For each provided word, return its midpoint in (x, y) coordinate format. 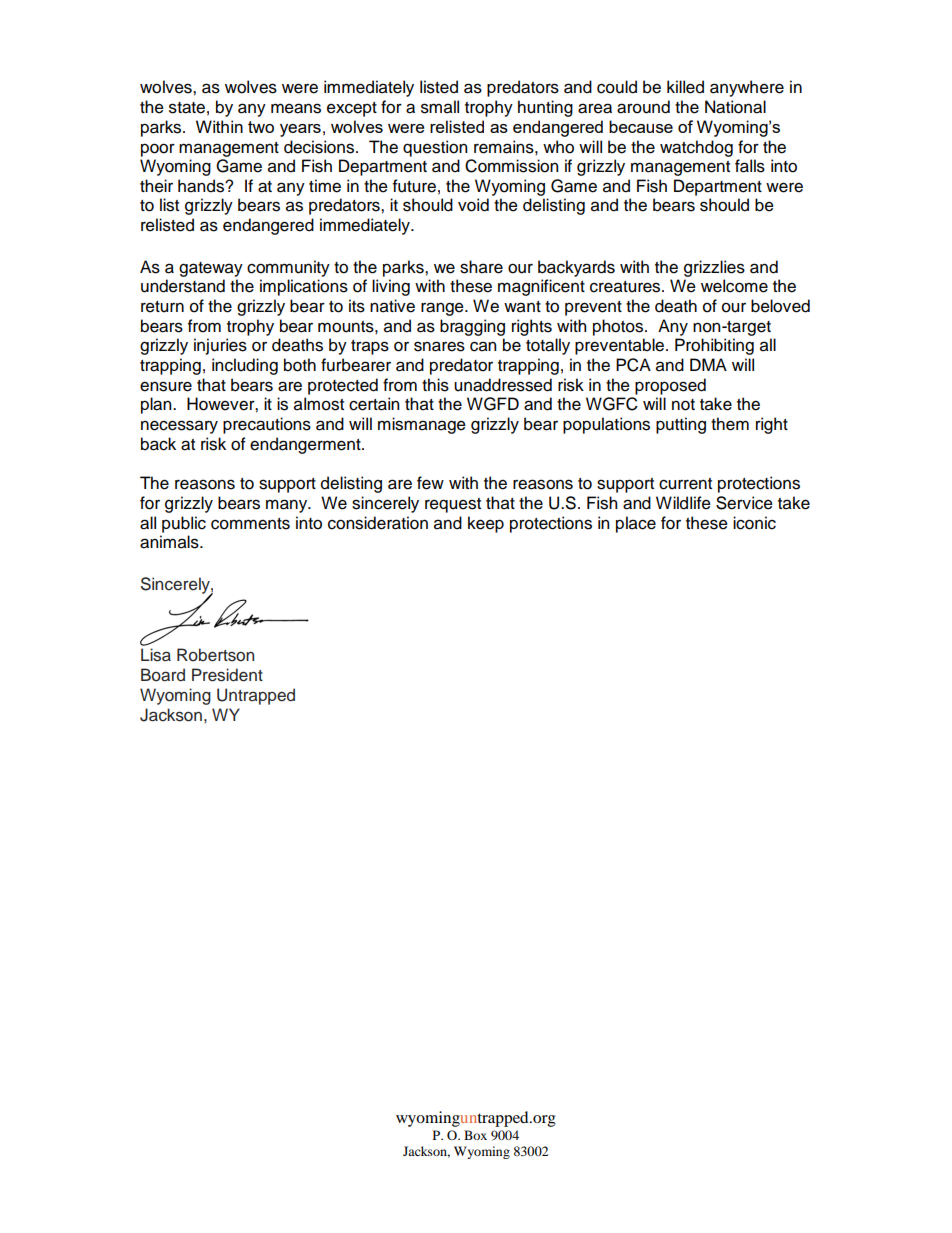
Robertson (215, 655)
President (227, 675)
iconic (754, 523)
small (440, 107)
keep (486, 524)
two (261, 127)
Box (475, 1135)
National (735, 107)
